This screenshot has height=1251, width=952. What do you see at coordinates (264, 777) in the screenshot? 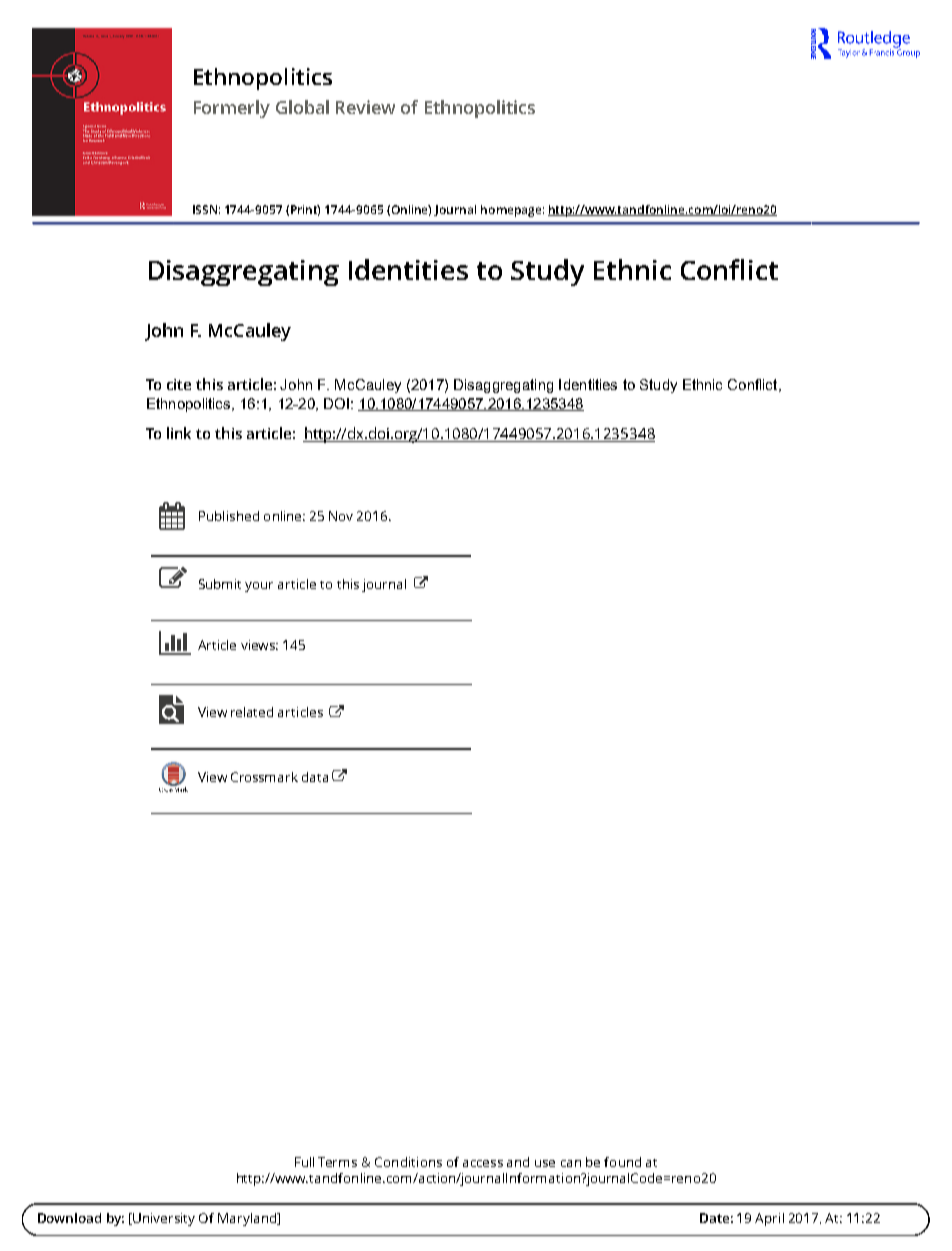
I see `Crossmark` at bounding box center [264, 777].
